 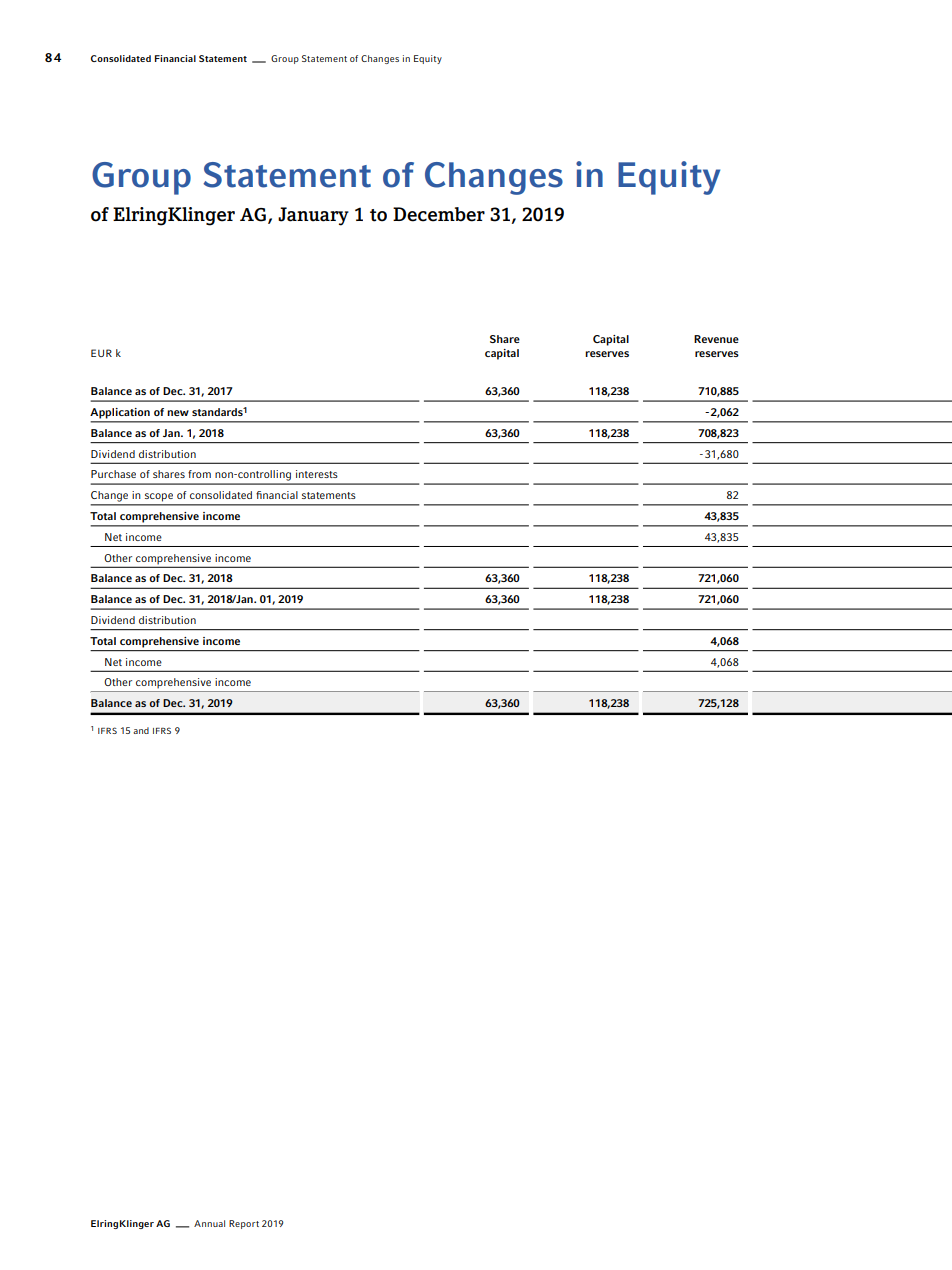 I want to click on EUR, so click(x=101, y=353).
